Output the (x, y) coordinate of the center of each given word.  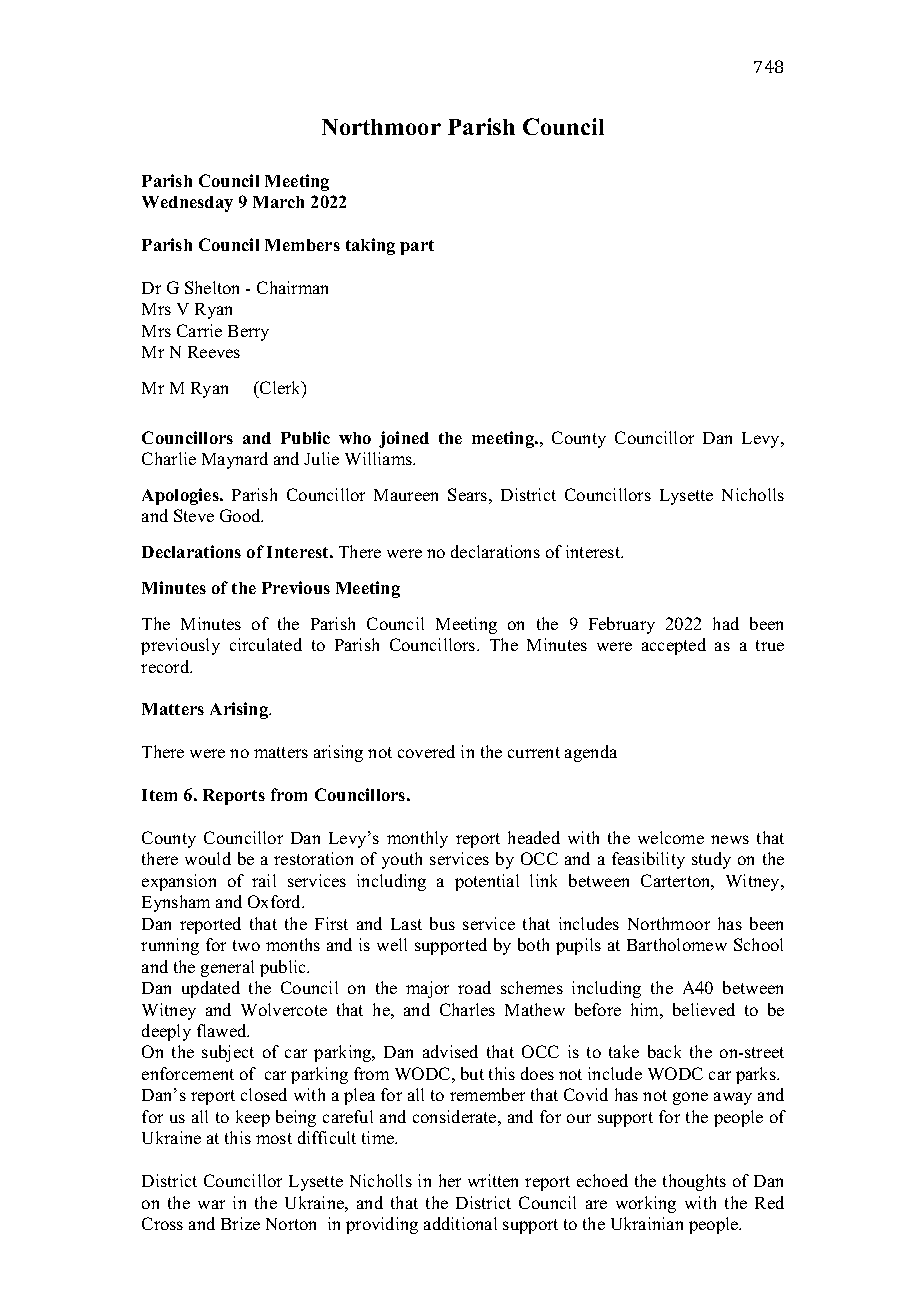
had (726, 623)
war (211, 1204)
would (208, 858)
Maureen (406, 495)
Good (241, 515)
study (711, 860)
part (417, 247)
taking (370, 246)
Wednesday (187, 204)
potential (487, 882)
